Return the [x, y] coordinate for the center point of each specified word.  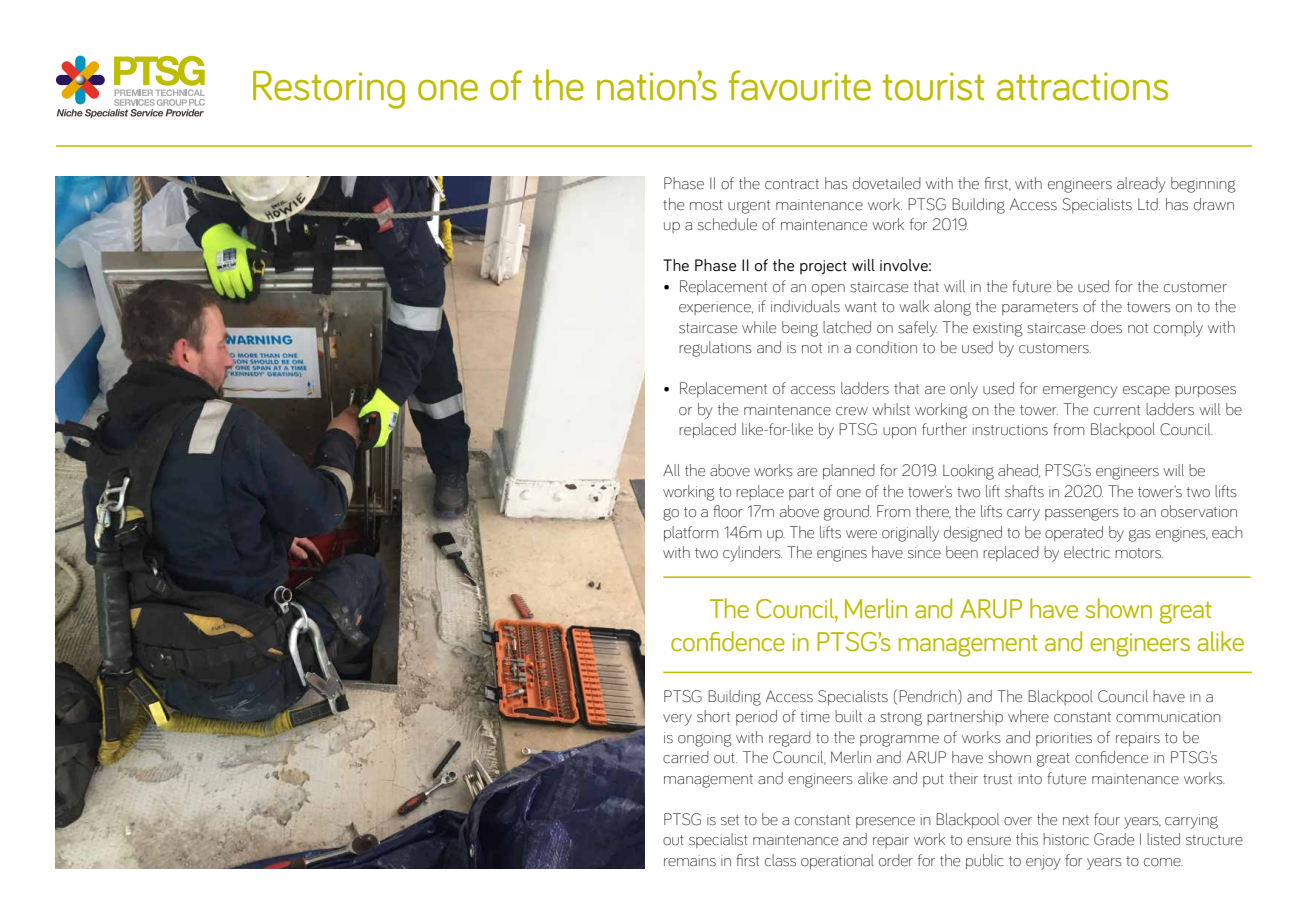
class [780, 860]
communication [1168, 717]
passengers [1082, 514]
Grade [1114, 839]
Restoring [329, 90]
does [1106, 327]
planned [849, 471]
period [756, 717]
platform [691, 533]
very [677, 720]
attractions [1082, 86]
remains [690, 861]
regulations [715, 349]
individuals [805, 306]
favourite [799, 85]
